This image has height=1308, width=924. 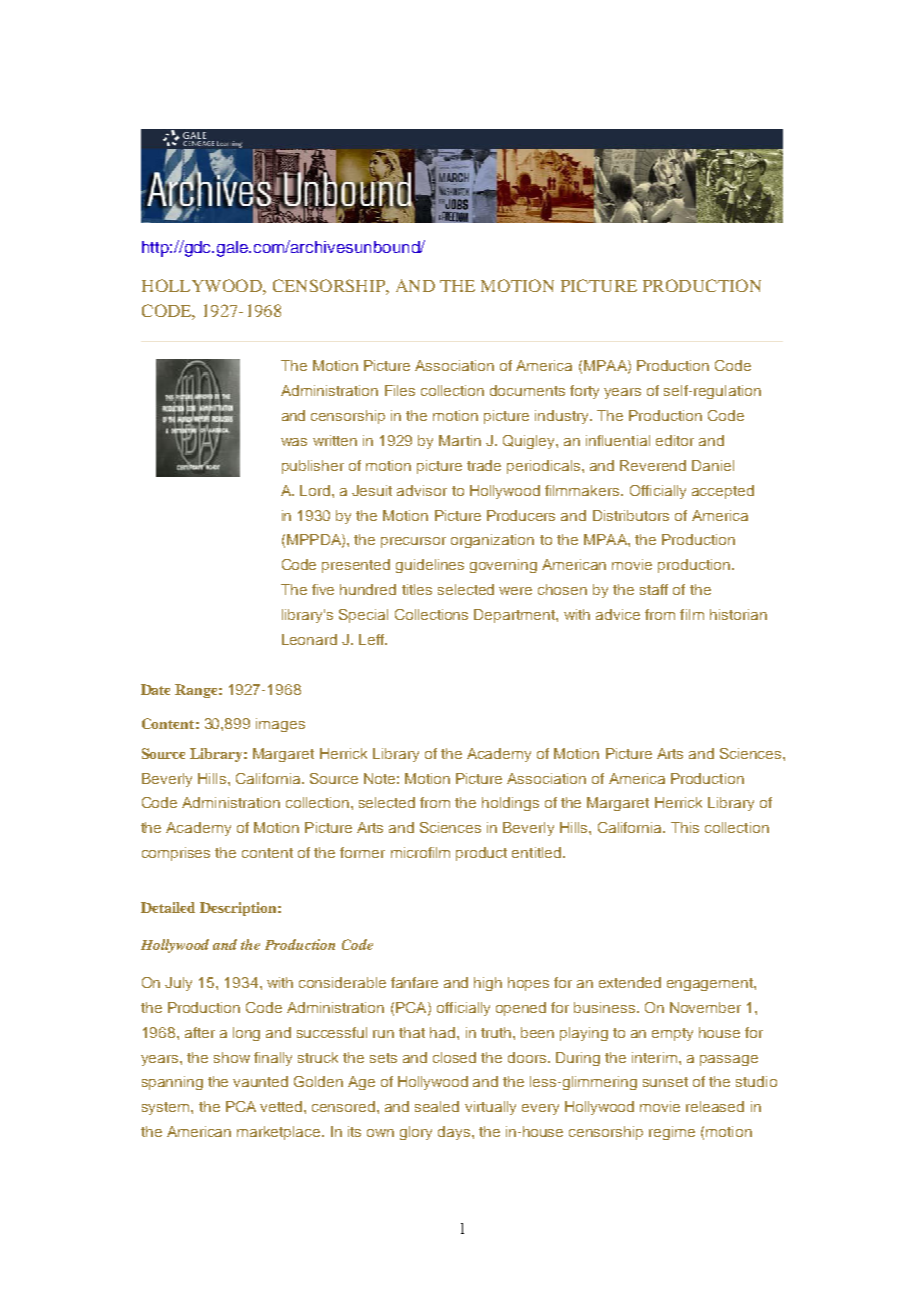 What do you see at coordinates (510, 804) in the image?
I see `holdings` at bounding box center [510, 804].
